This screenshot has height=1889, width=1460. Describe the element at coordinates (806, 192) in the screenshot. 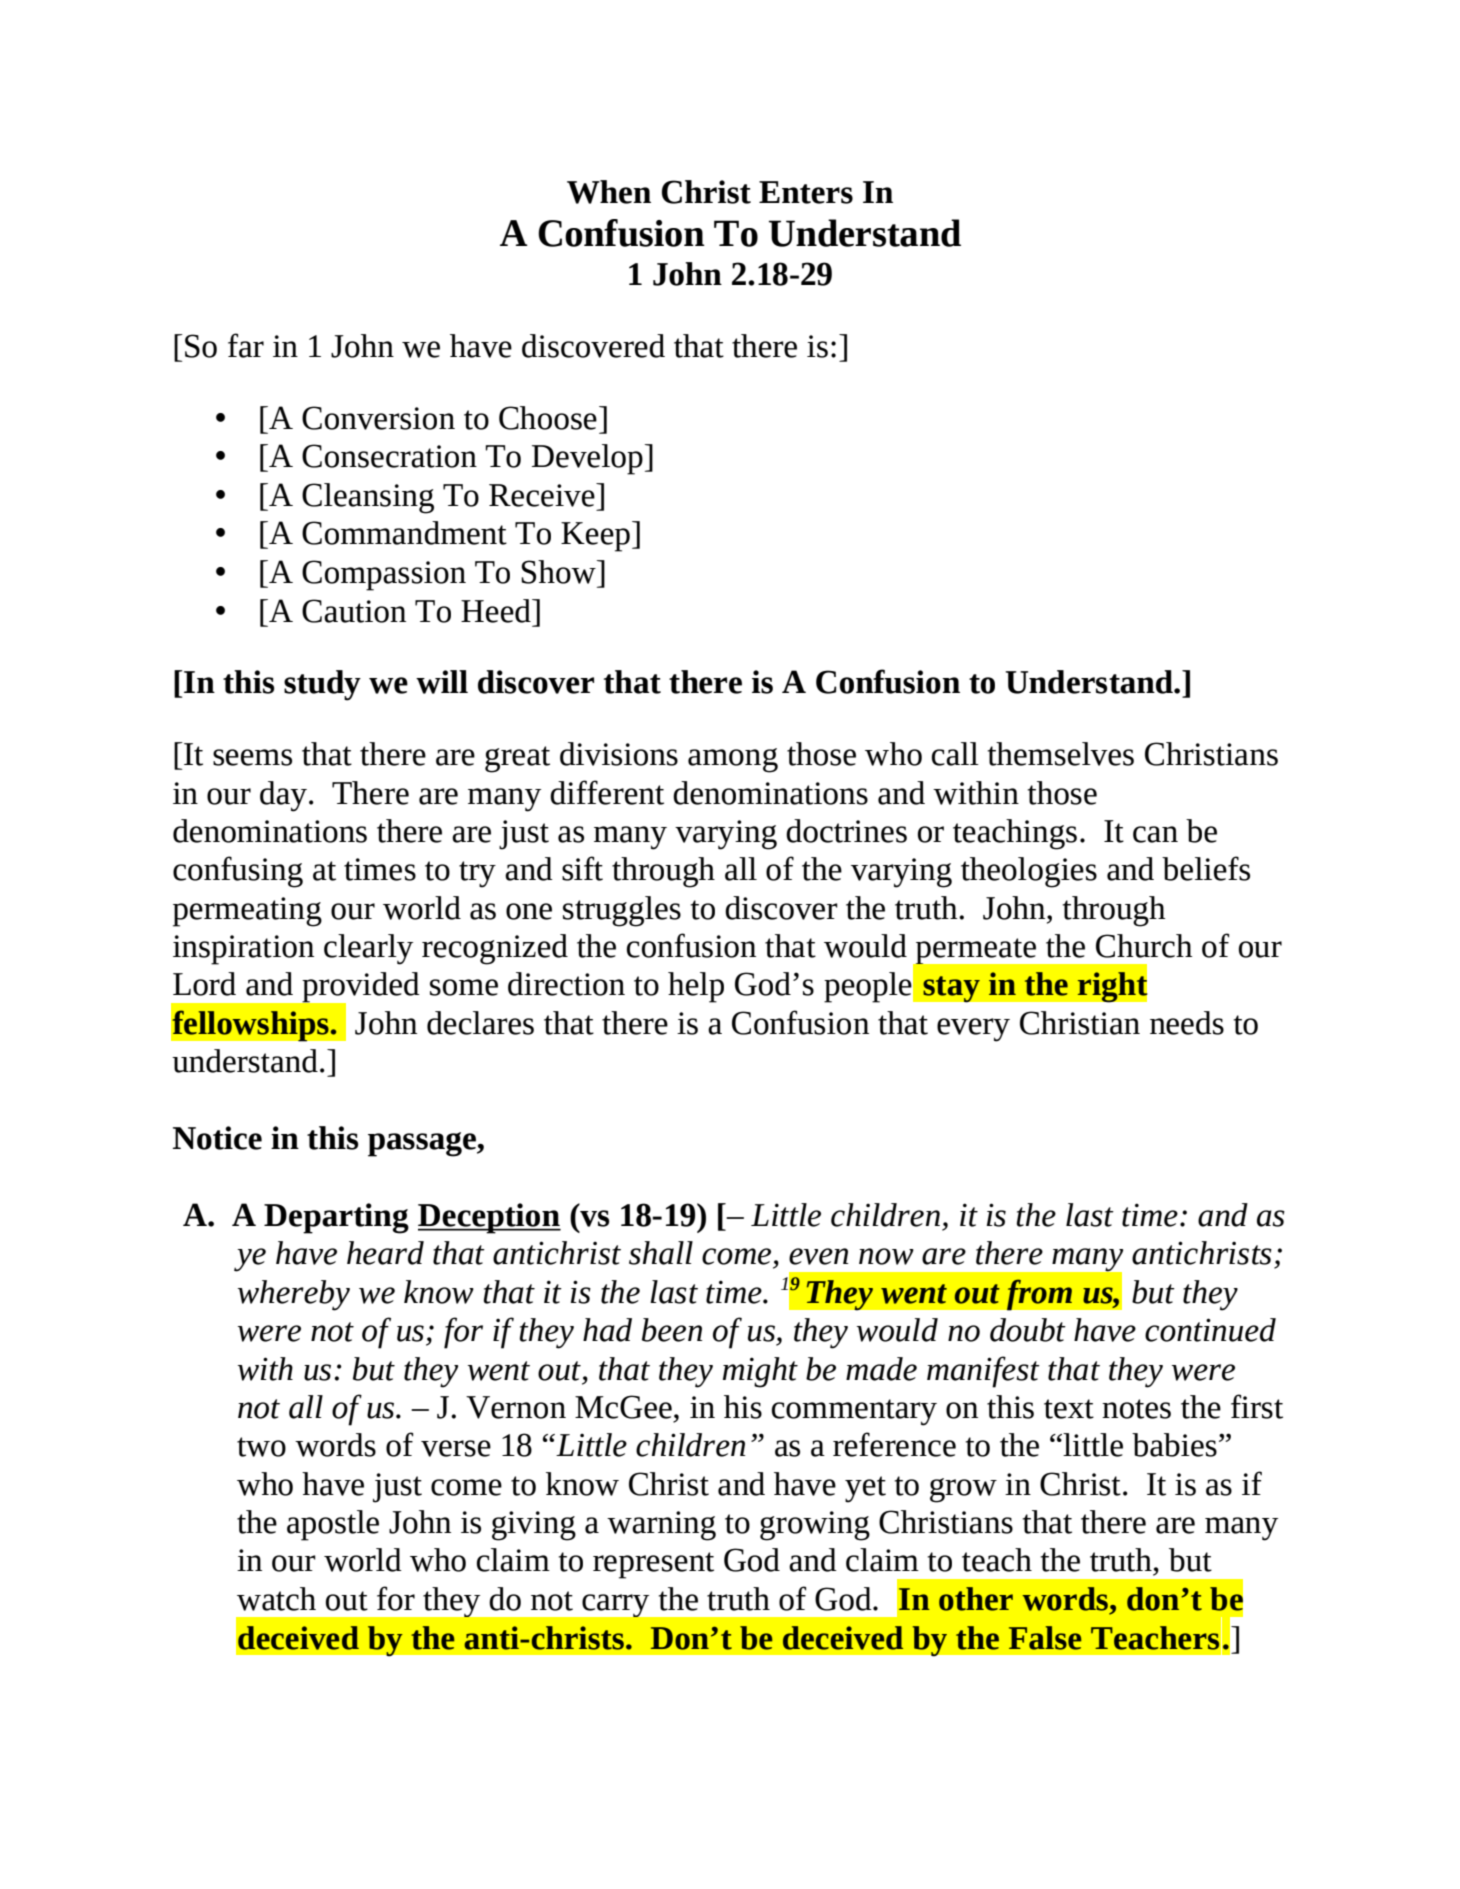

I see `Enters` at that location.
